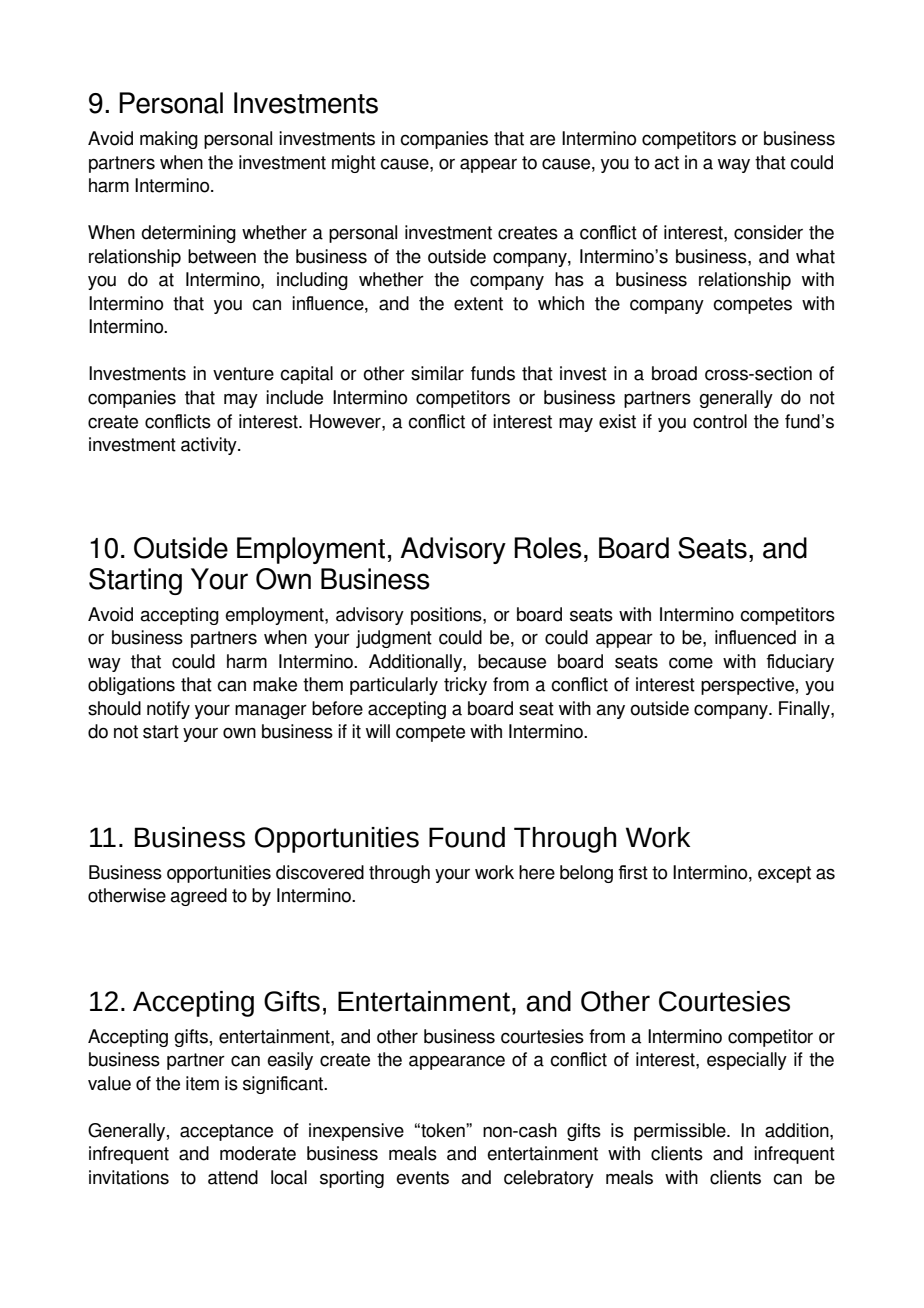  Describe the element at coordinates (542, 140) in the image. I see `are` at that location.
